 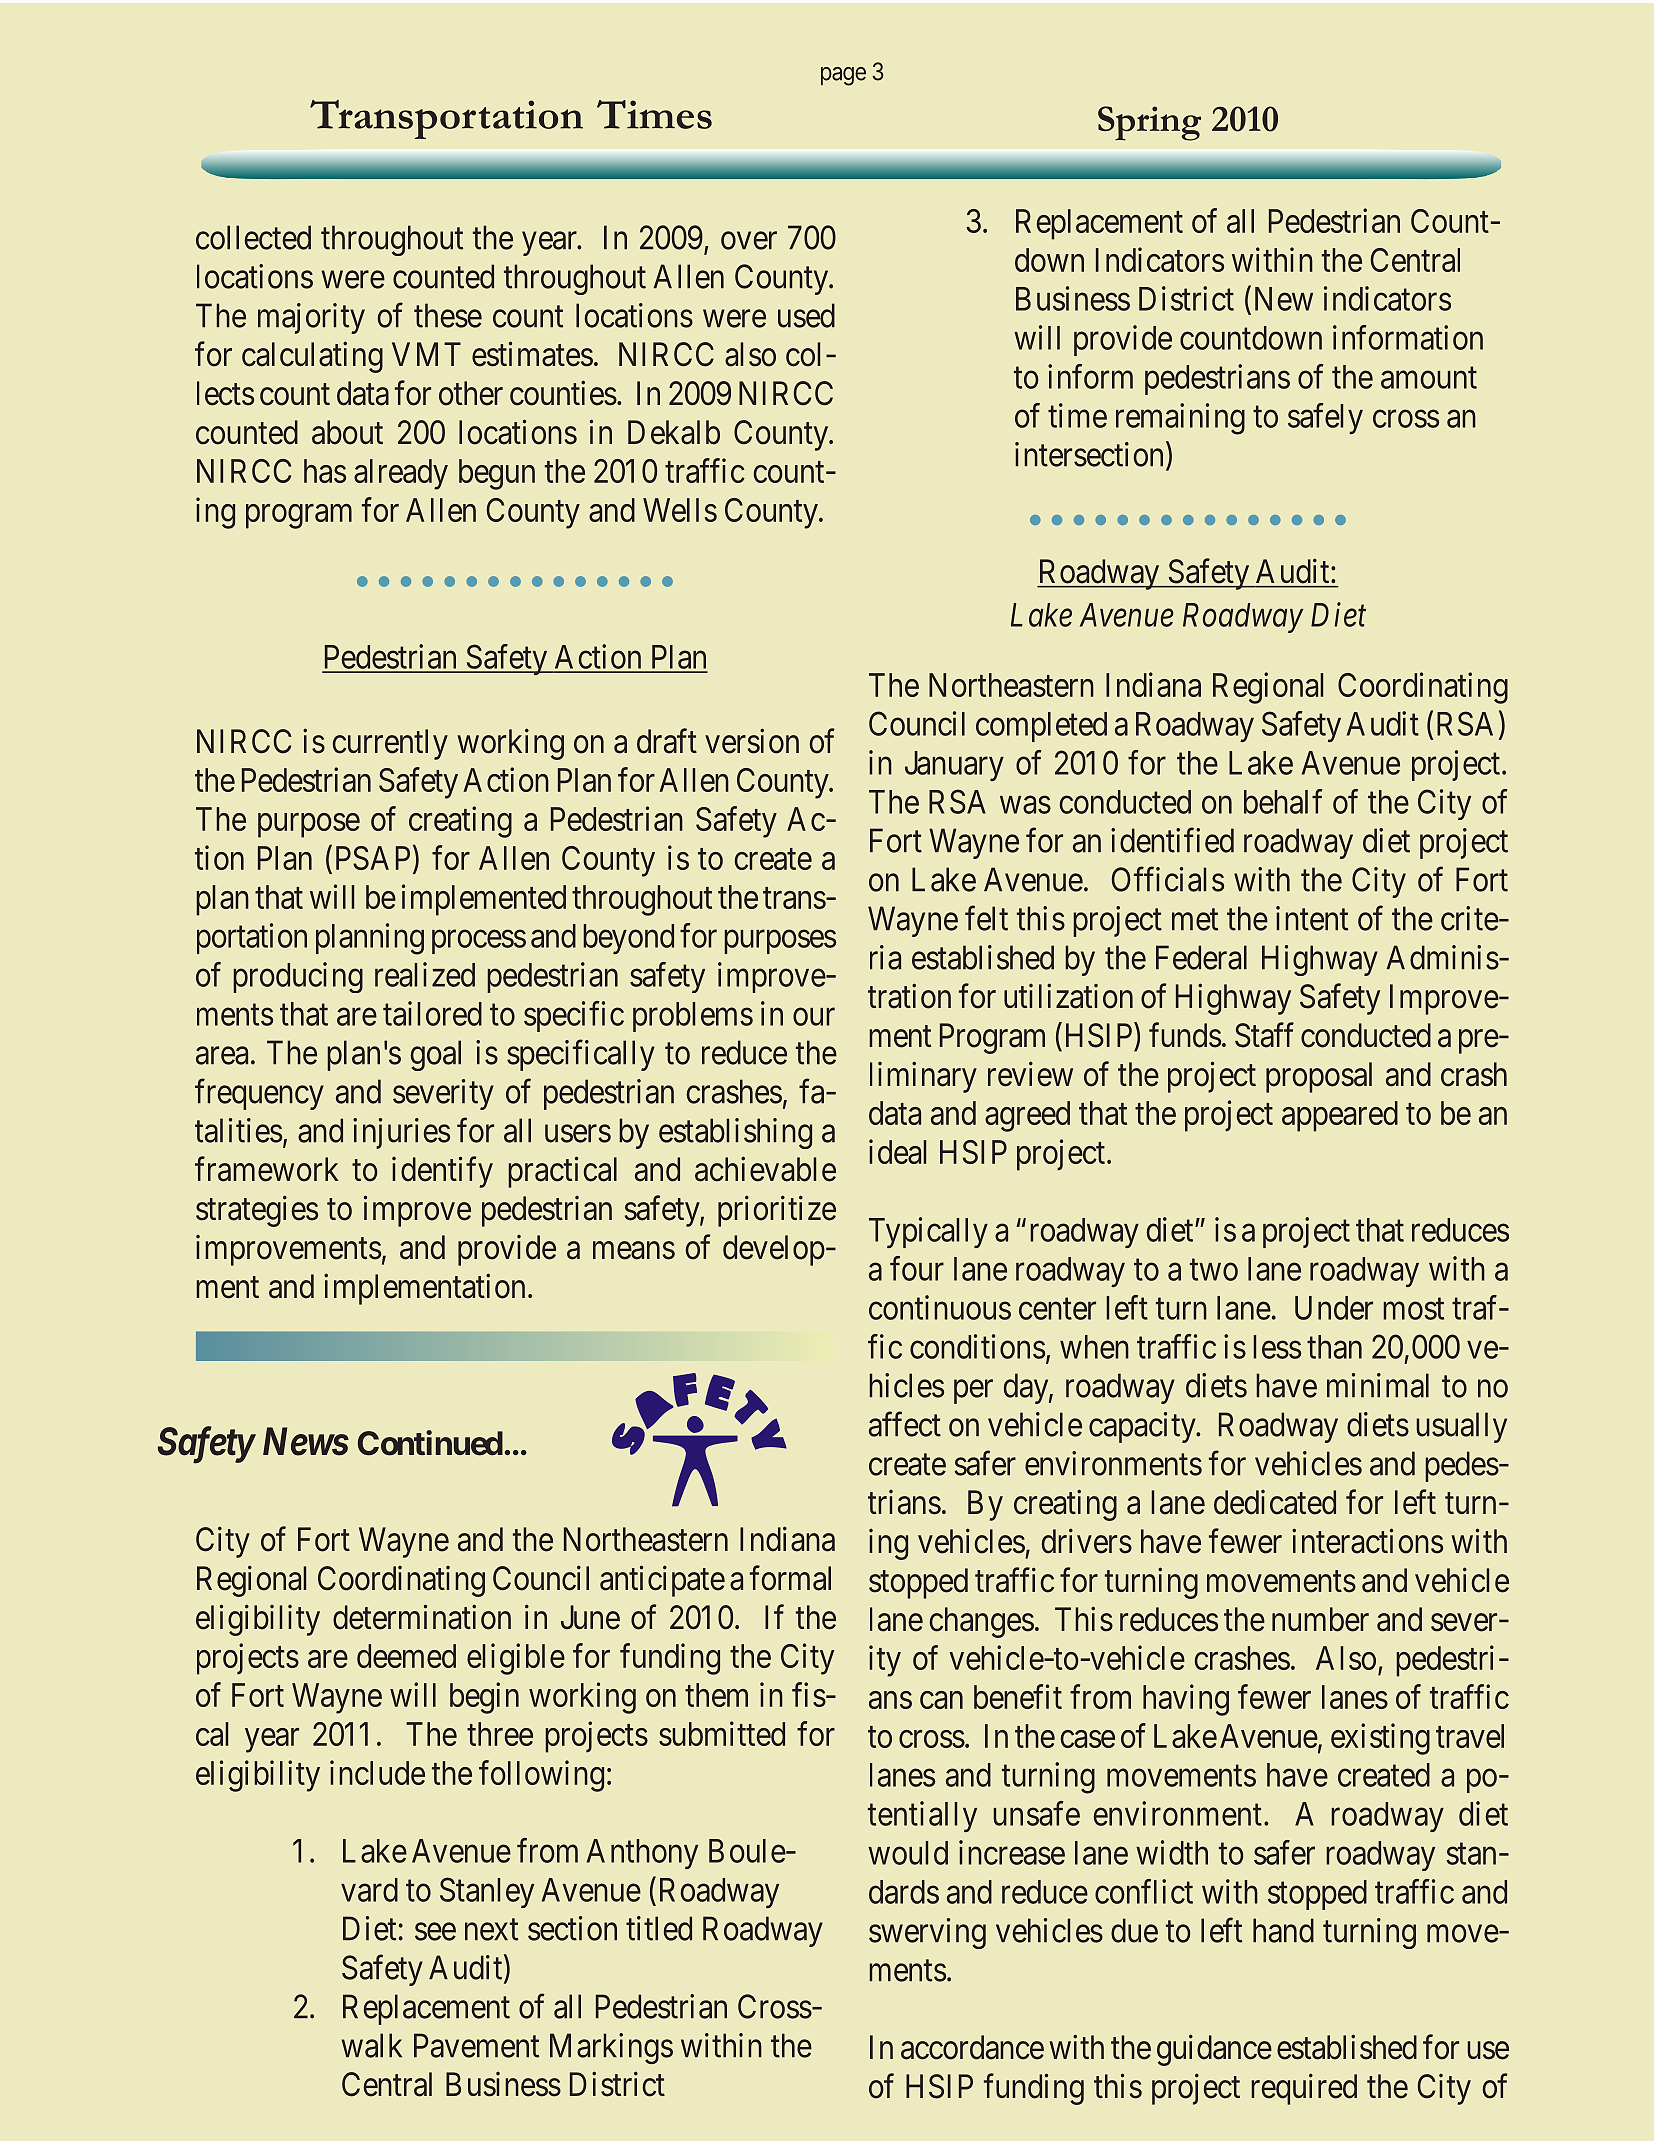 I want to click on proposal, so click(x=1319, y=1077).
